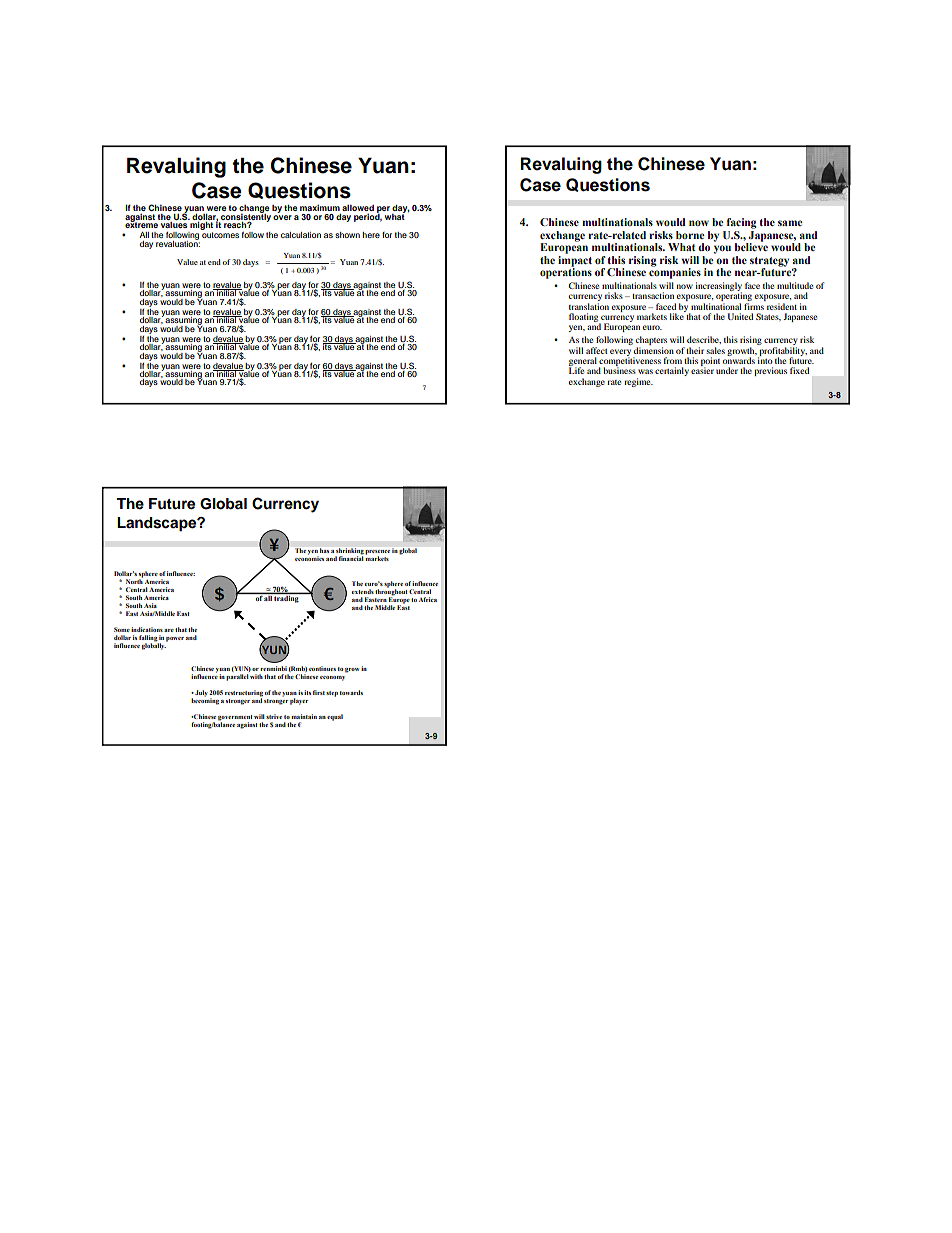  Describe the element at coordinates (742, 223) in the image. I see `facing` at that location.
